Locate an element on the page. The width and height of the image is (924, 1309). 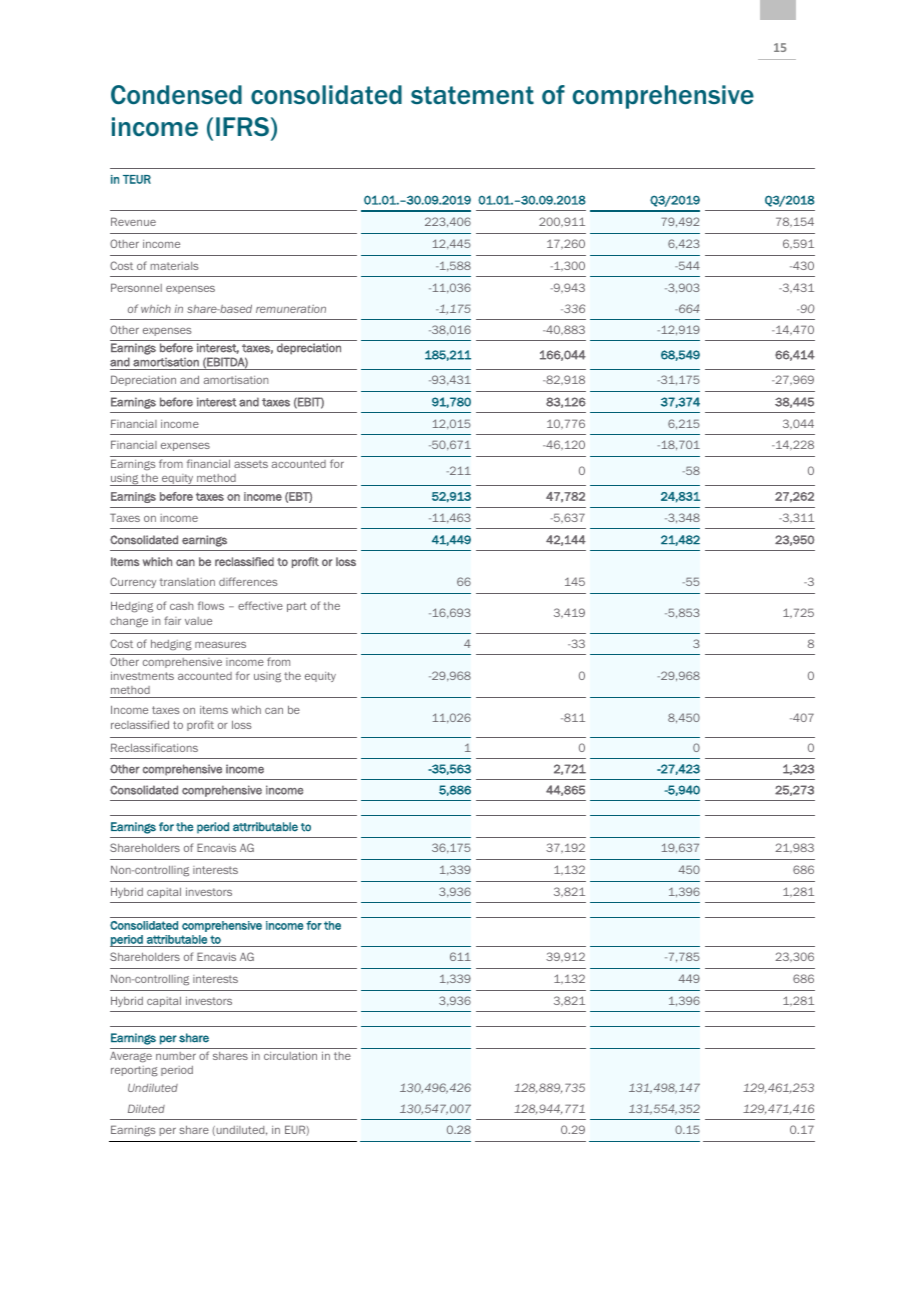
translation is located at coordinates (187, 582).
